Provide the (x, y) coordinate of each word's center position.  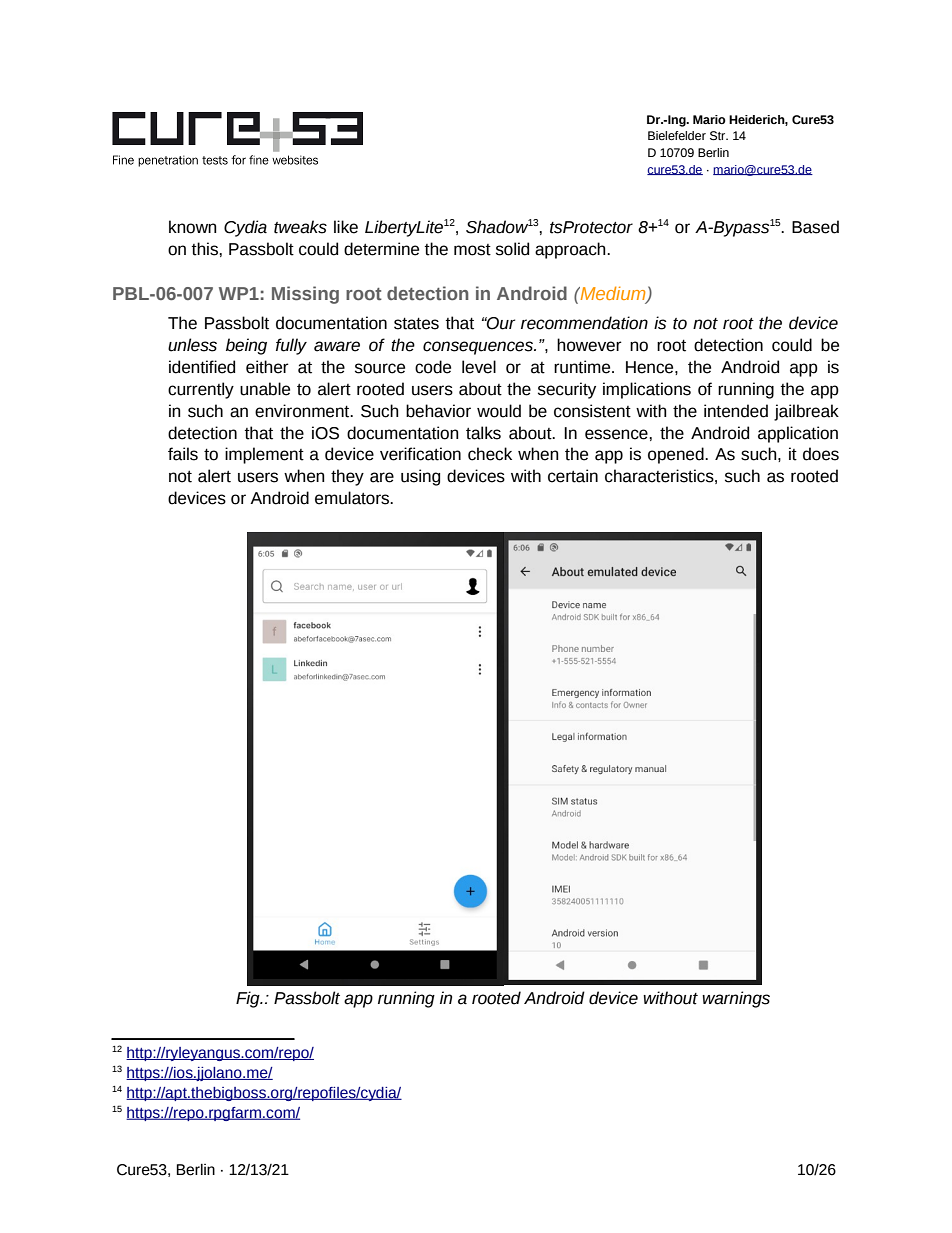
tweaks (300, 227)
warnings (736, 999)
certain (573, 476)
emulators (353, 498)
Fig (249, 999)
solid (512, 249)
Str (719, 136)
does (821, 454)
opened (677, 455)
